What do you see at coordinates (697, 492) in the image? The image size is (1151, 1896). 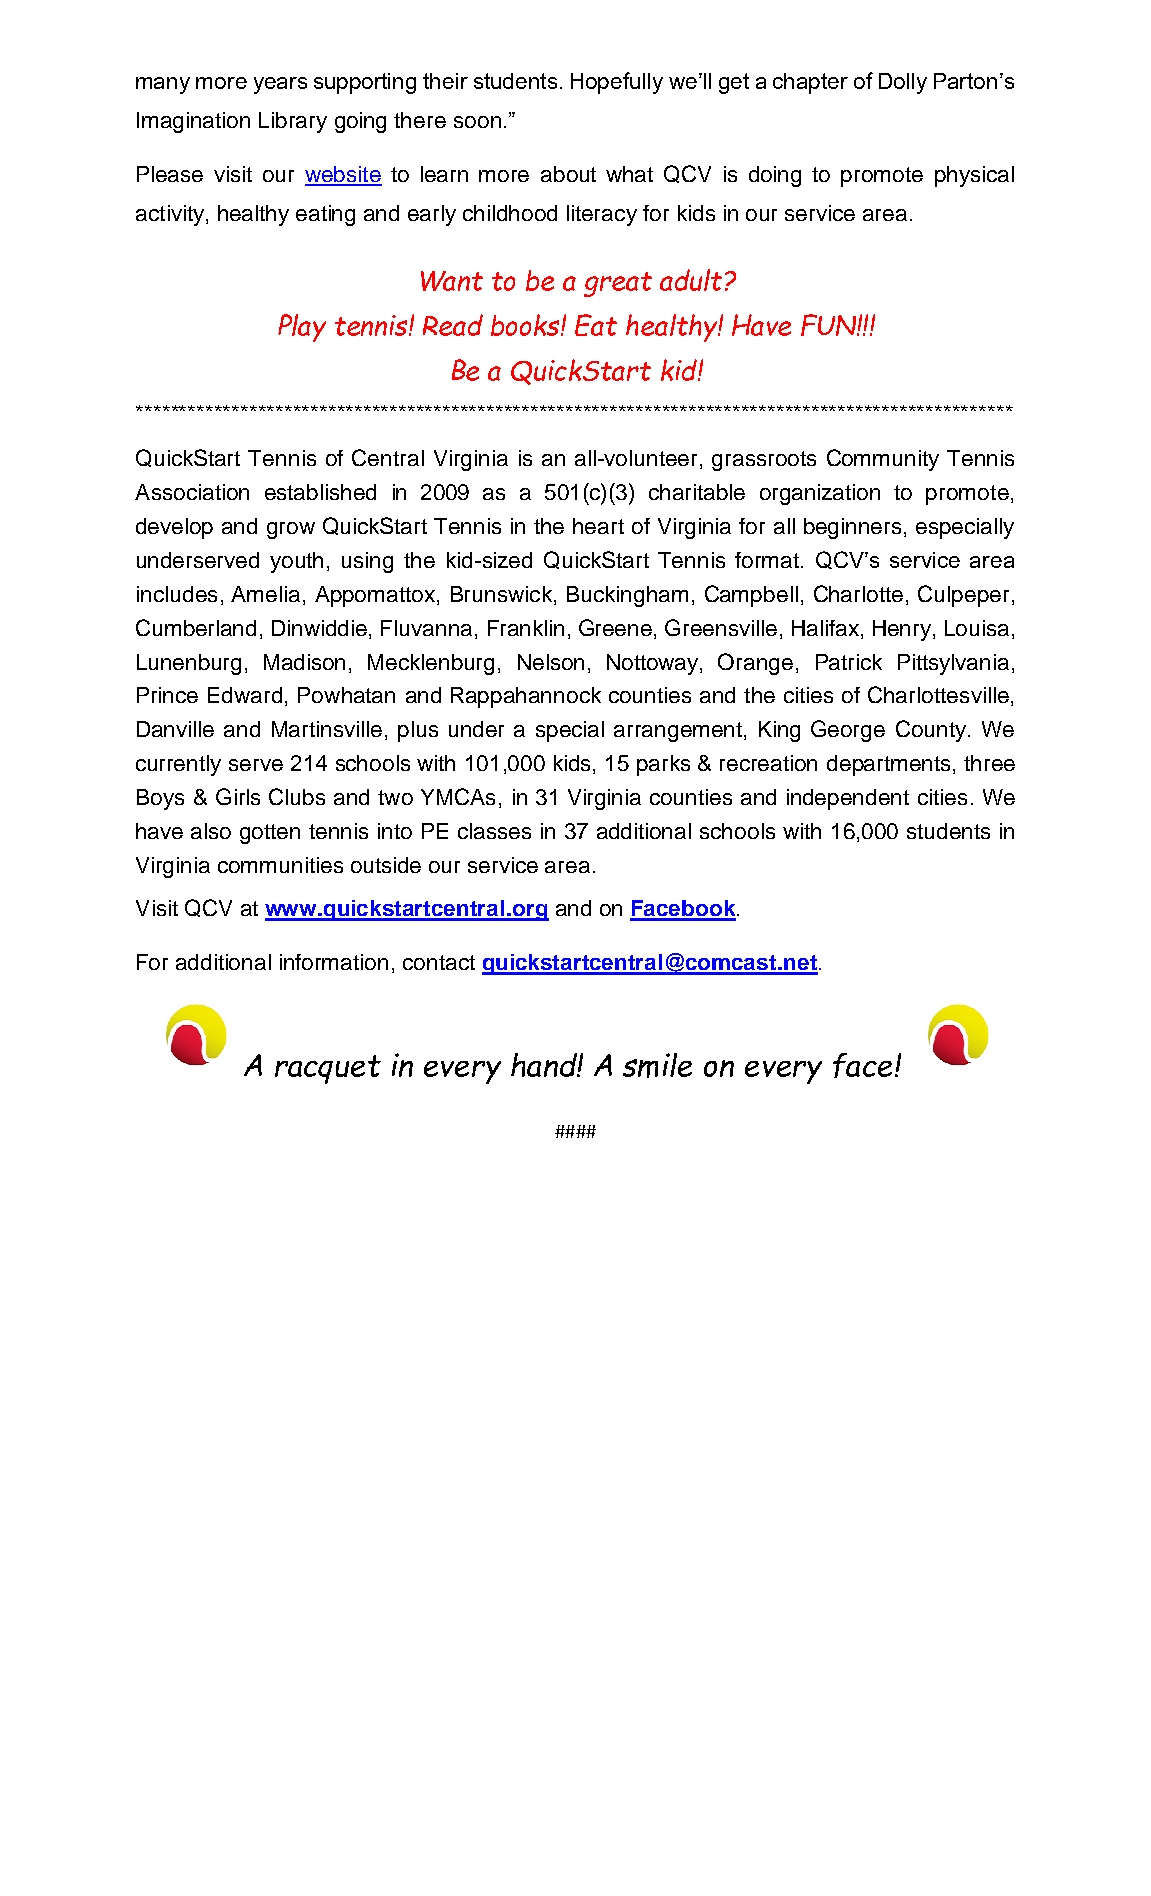 I see `charitable` at bounding box center [697, 492].
